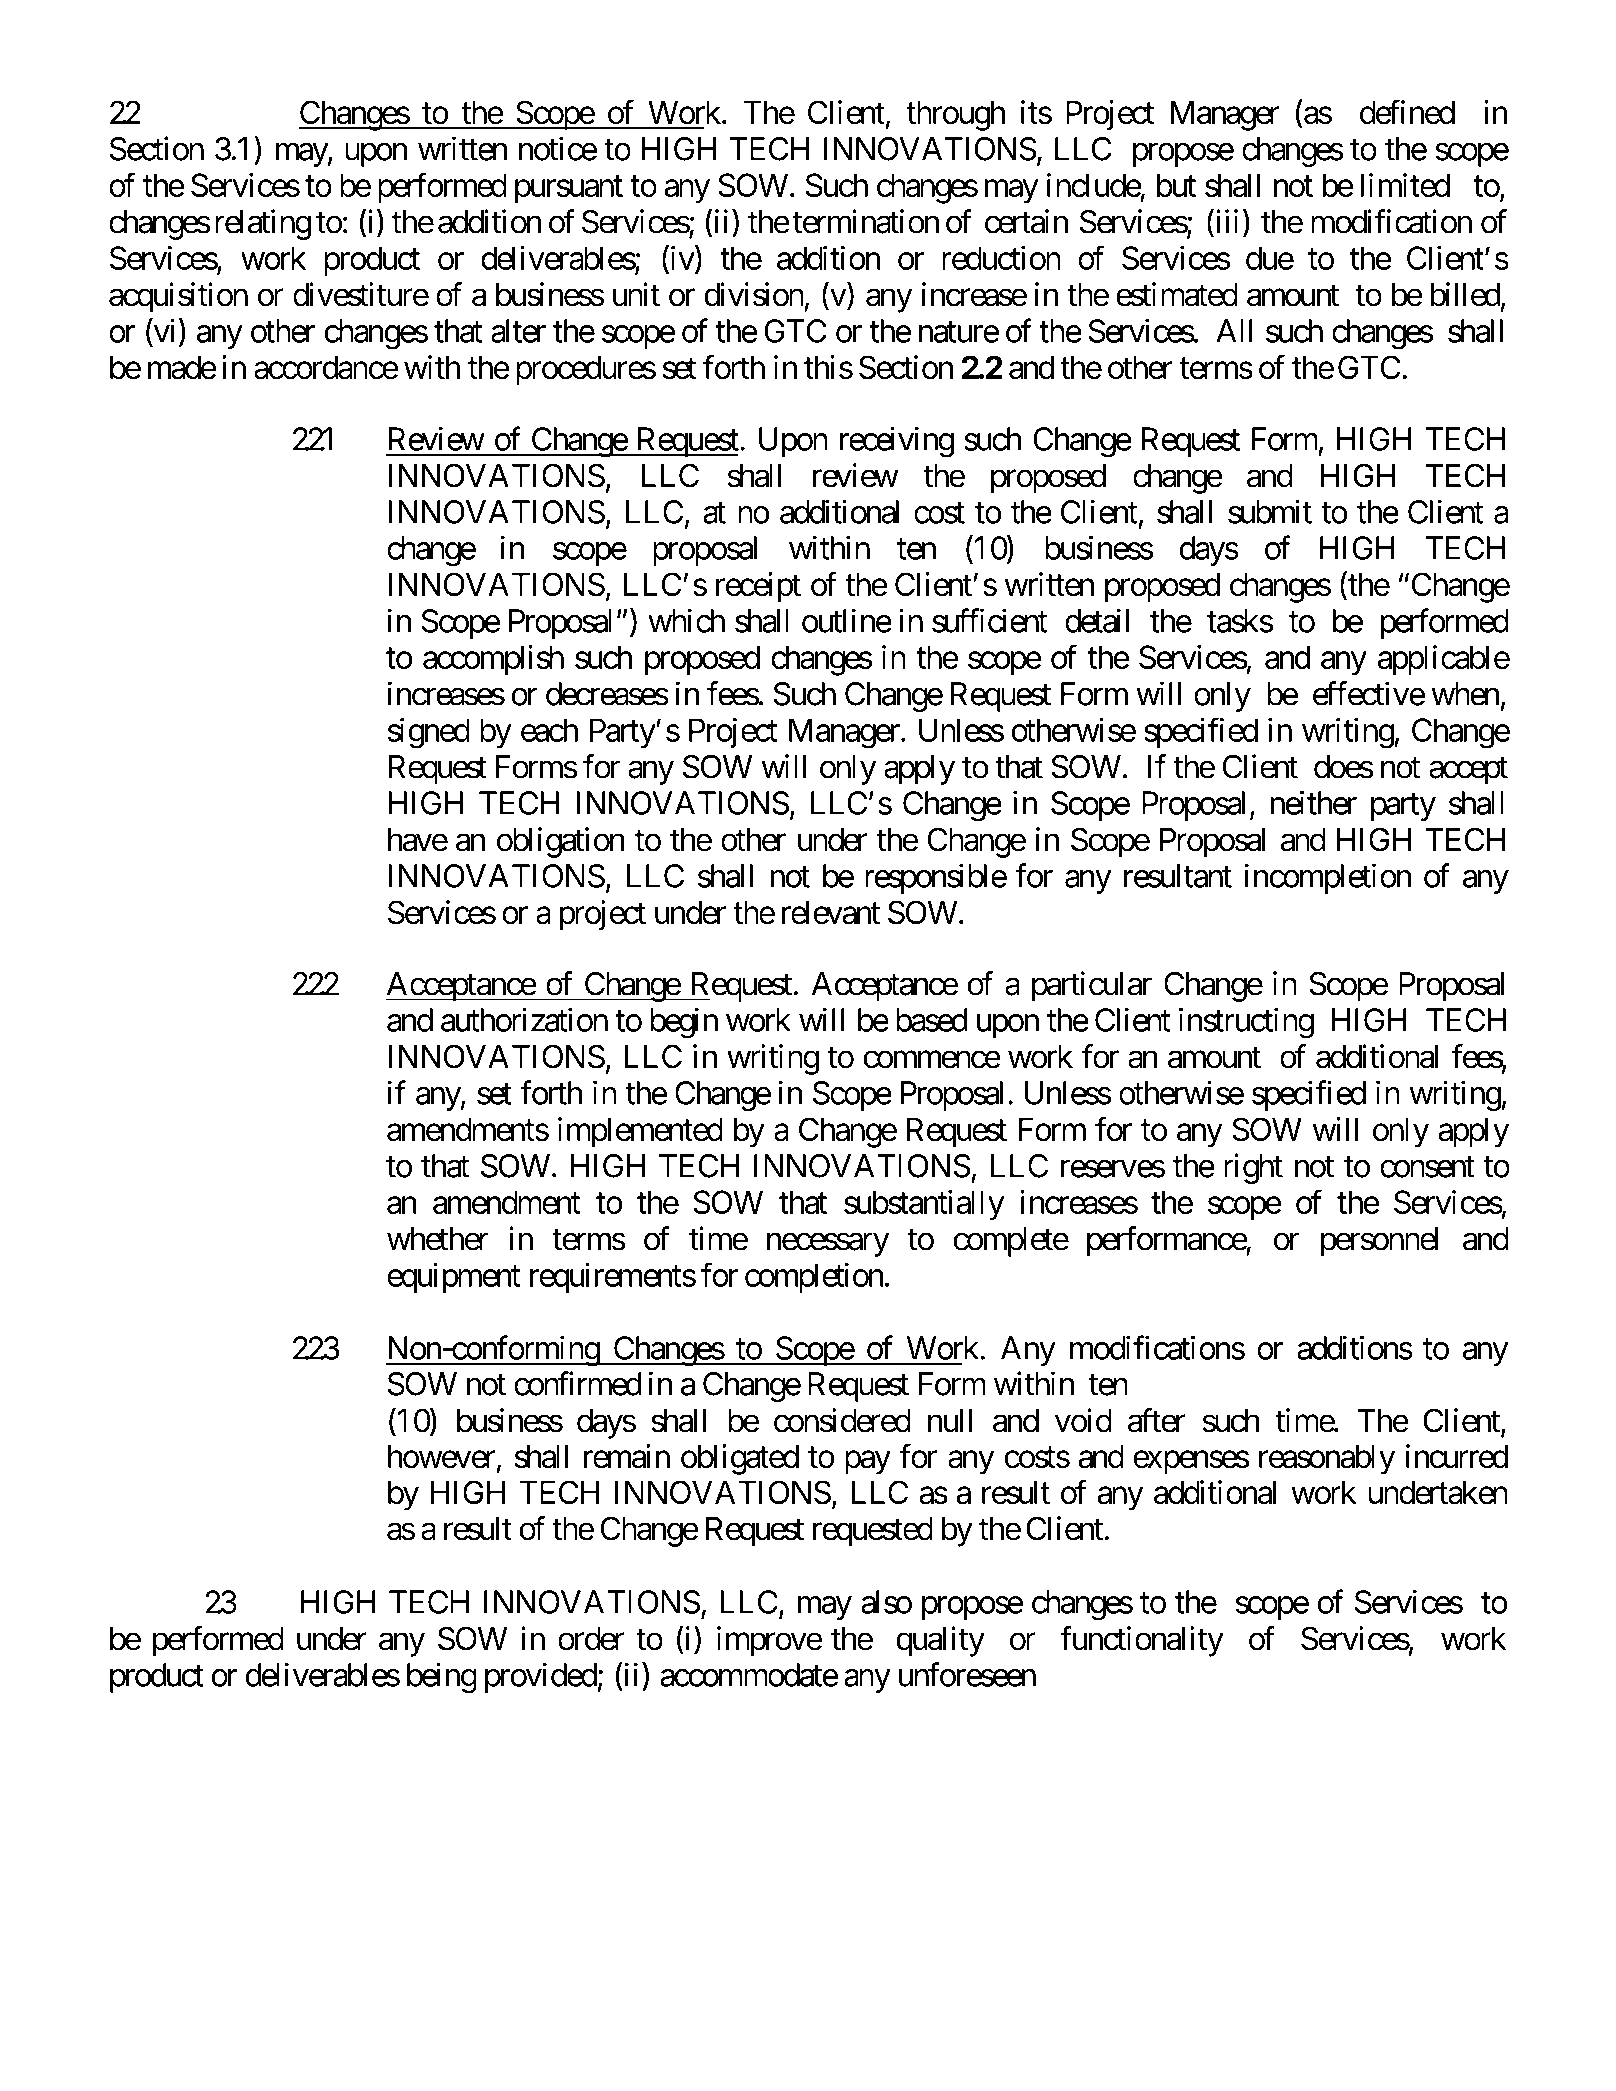 The width and height of the page is (1616, 2091). I want to click on limited, so click(1405, 185).
